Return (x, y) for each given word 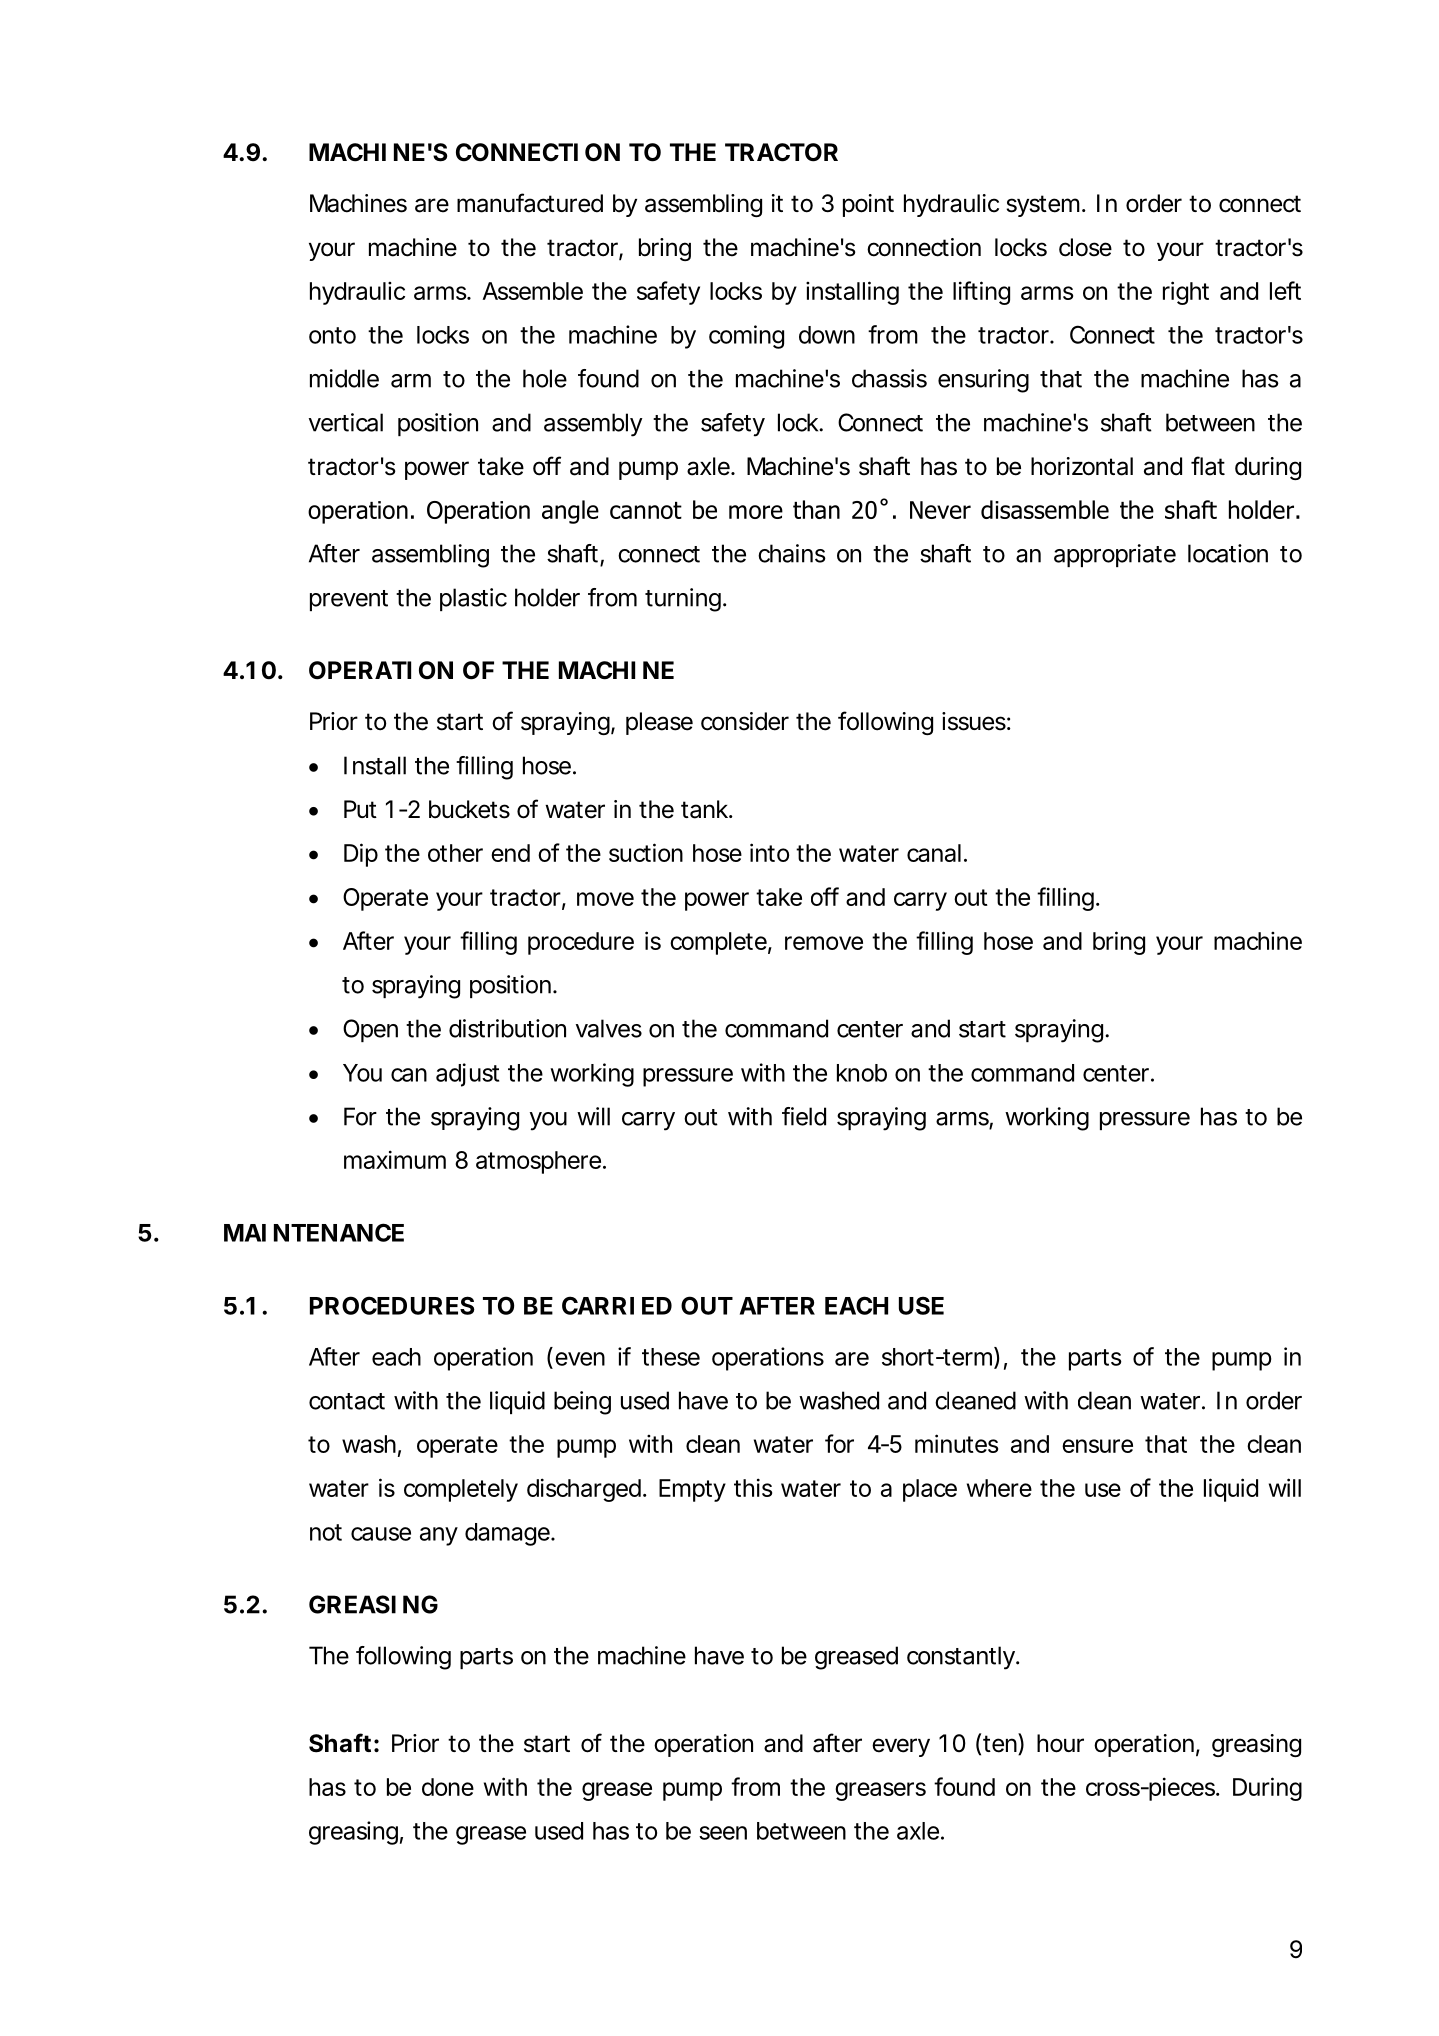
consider (745, 721)
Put (360, 809)
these (671, 1357)
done (448, 1787)
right (1186, 293)
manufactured (530, 203)
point (868, 205)
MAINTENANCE (314, 1232)
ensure (1097, 1446)
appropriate (1115, 555)
